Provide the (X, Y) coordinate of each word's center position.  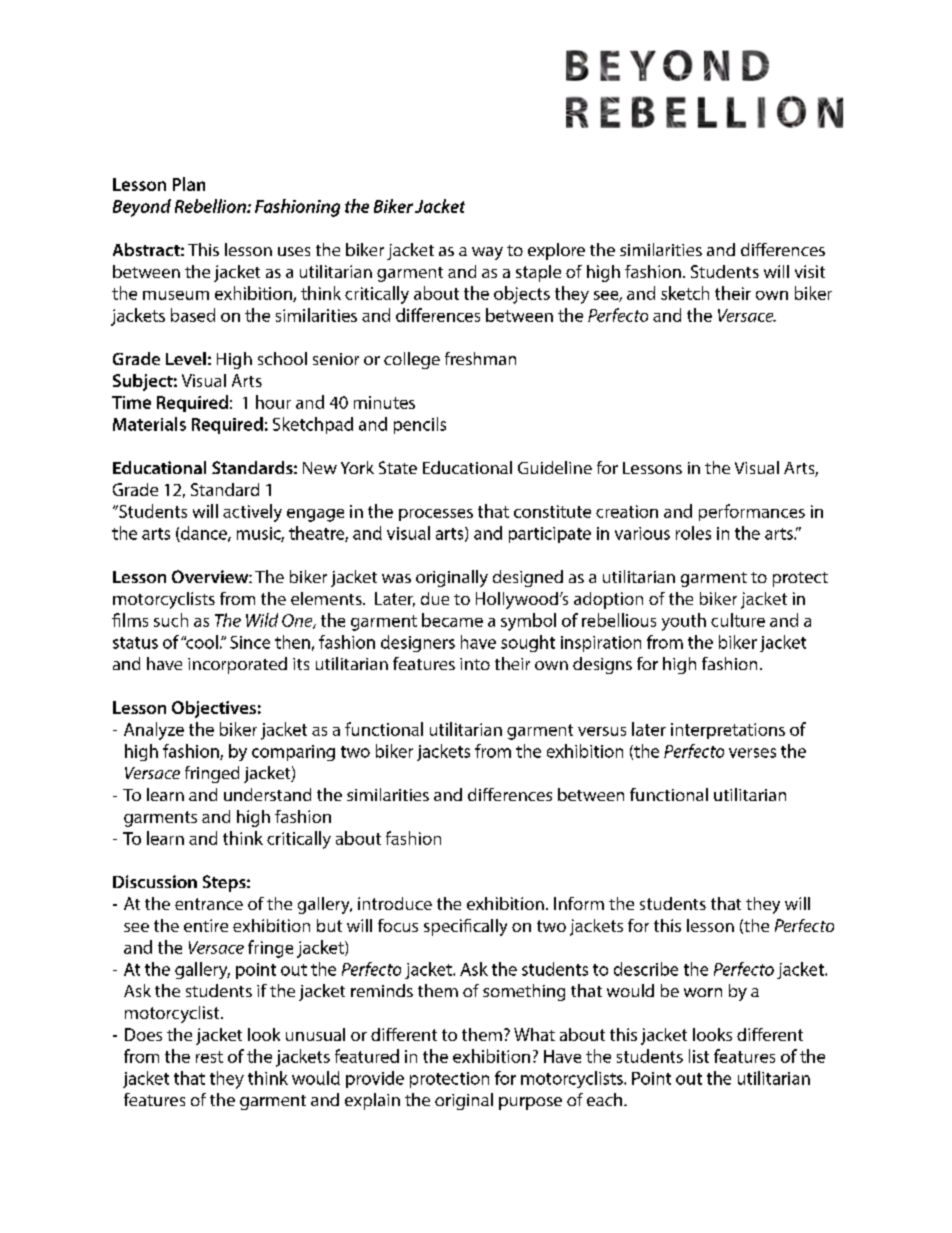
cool (201, 642)
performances (752, 512)
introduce (395, 903)
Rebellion (211, 206)
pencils (420, 425)
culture (738, 620)
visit (810, 271)
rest (209, 1057)
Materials (149, 424)
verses (752, 753)
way (487, 253)
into (475, 664)
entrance (209, 904)
